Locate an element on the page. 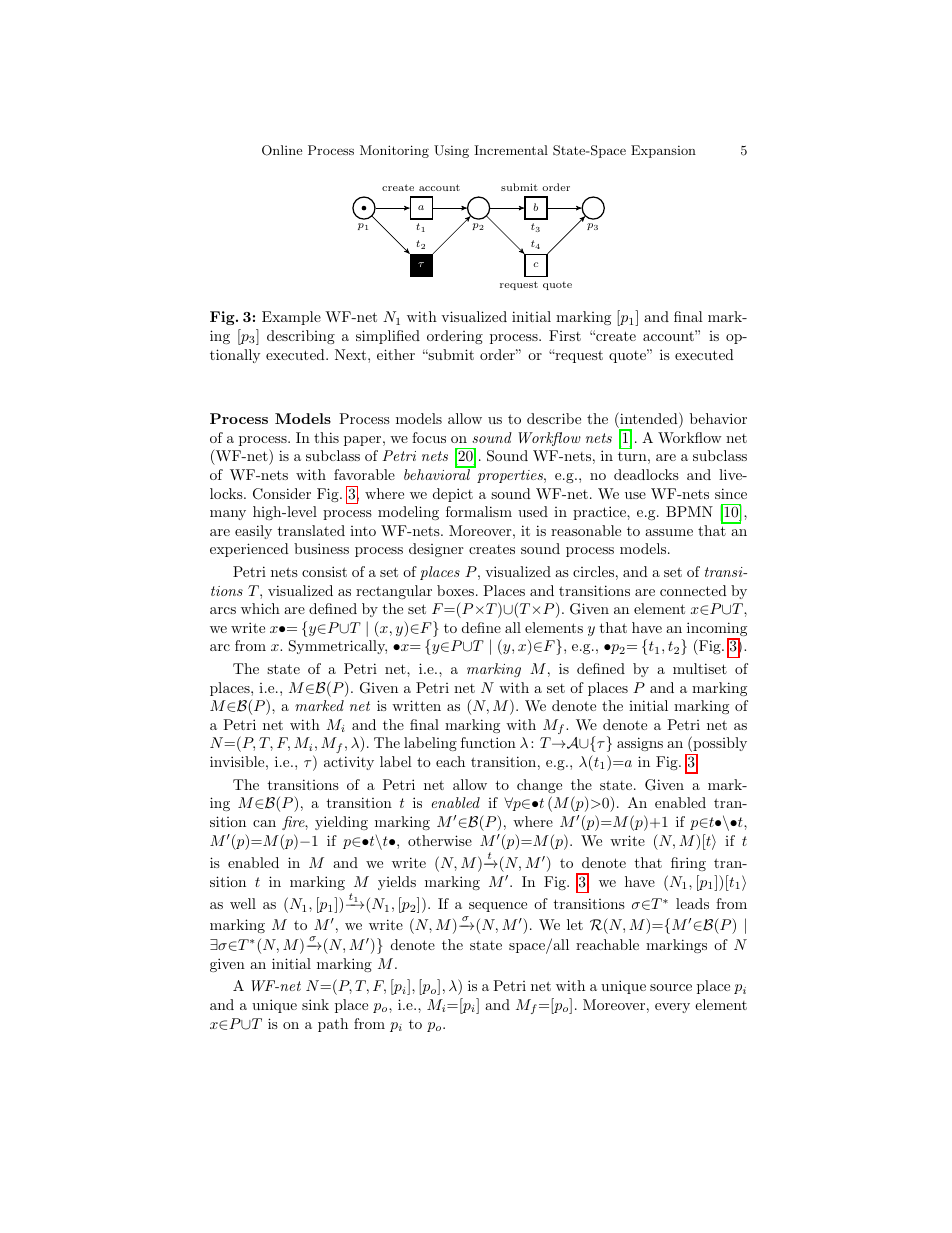 This document has width=952, height=1233. describing is located at coordinates (301, 337).
